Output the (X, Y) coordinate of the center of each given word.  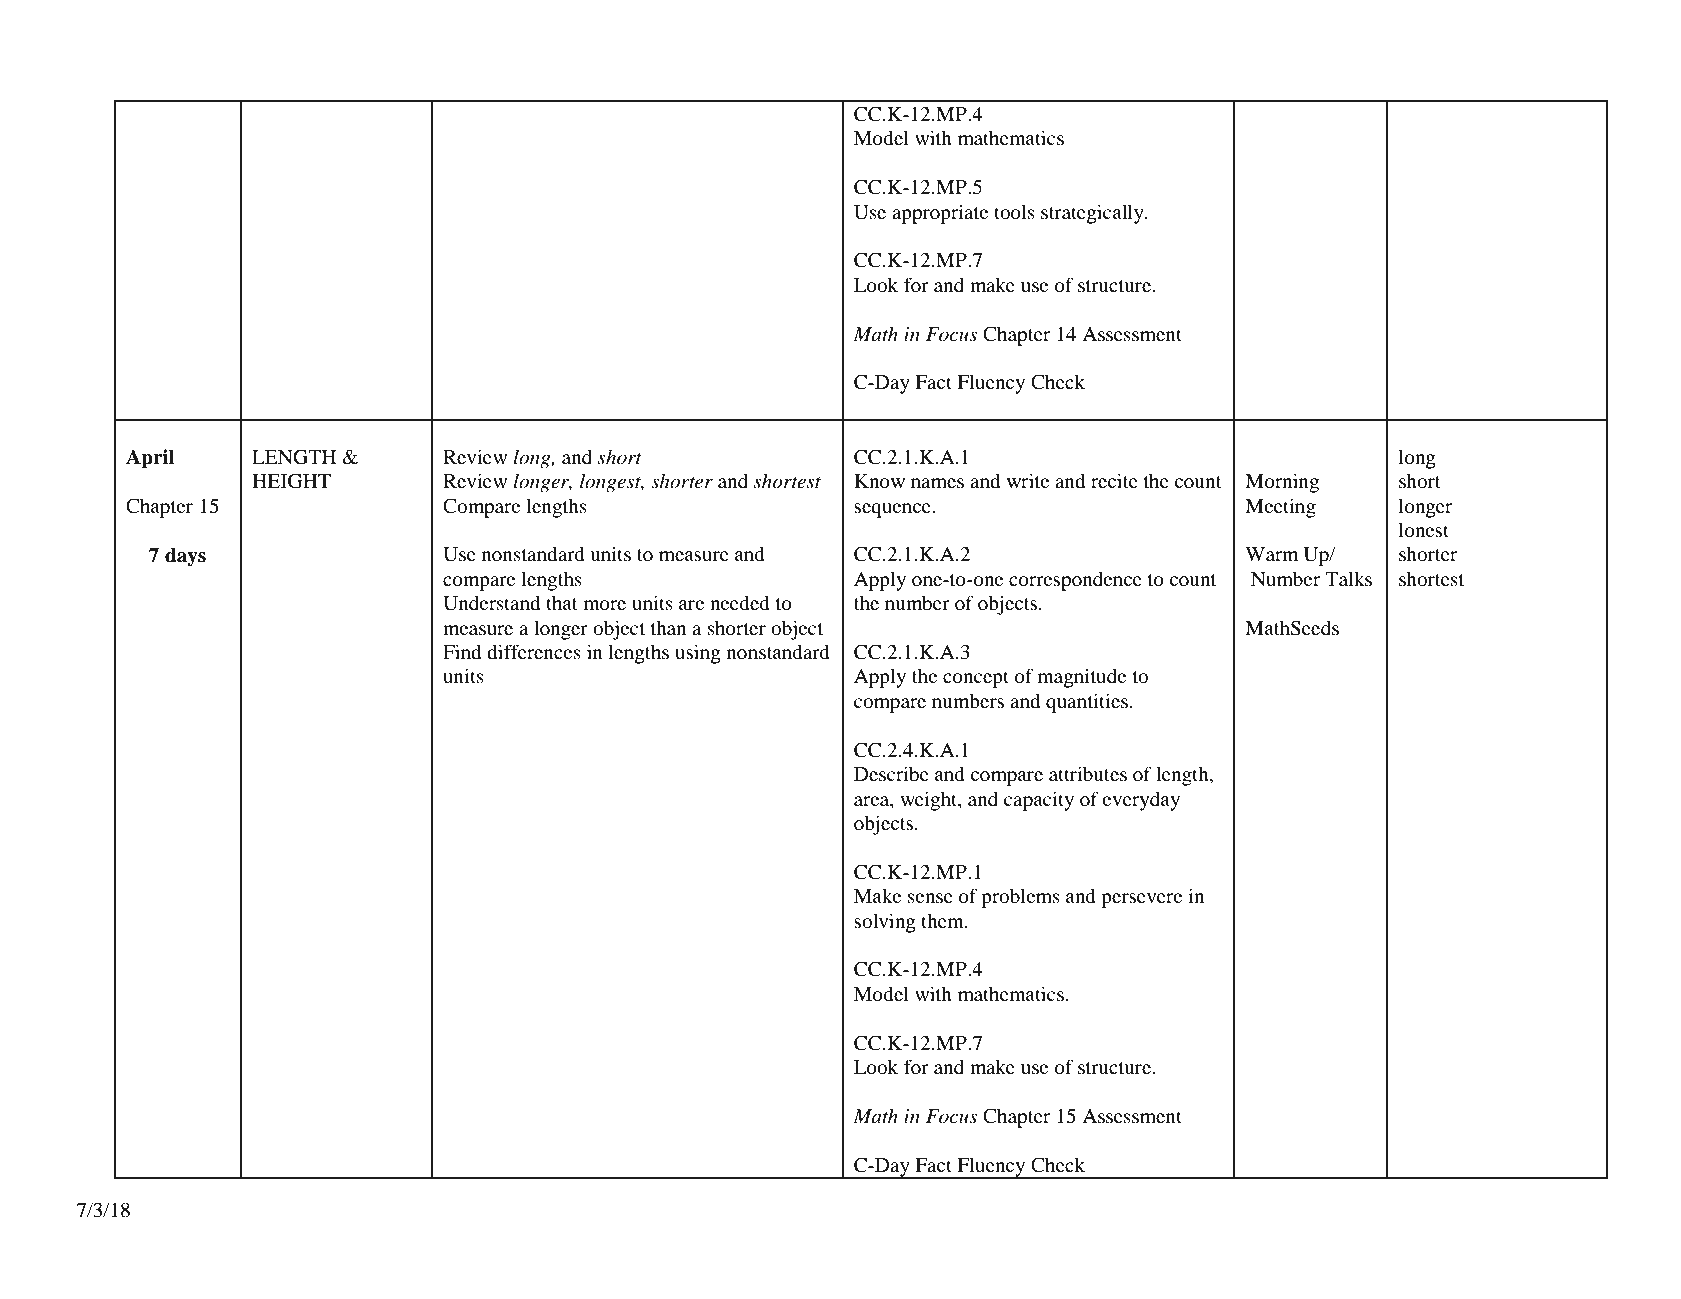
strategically (1093, 214)
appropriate (940, 214)
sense (930, 898)
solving (885, 923)
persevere (1141, 900)
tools (1014, 212)
